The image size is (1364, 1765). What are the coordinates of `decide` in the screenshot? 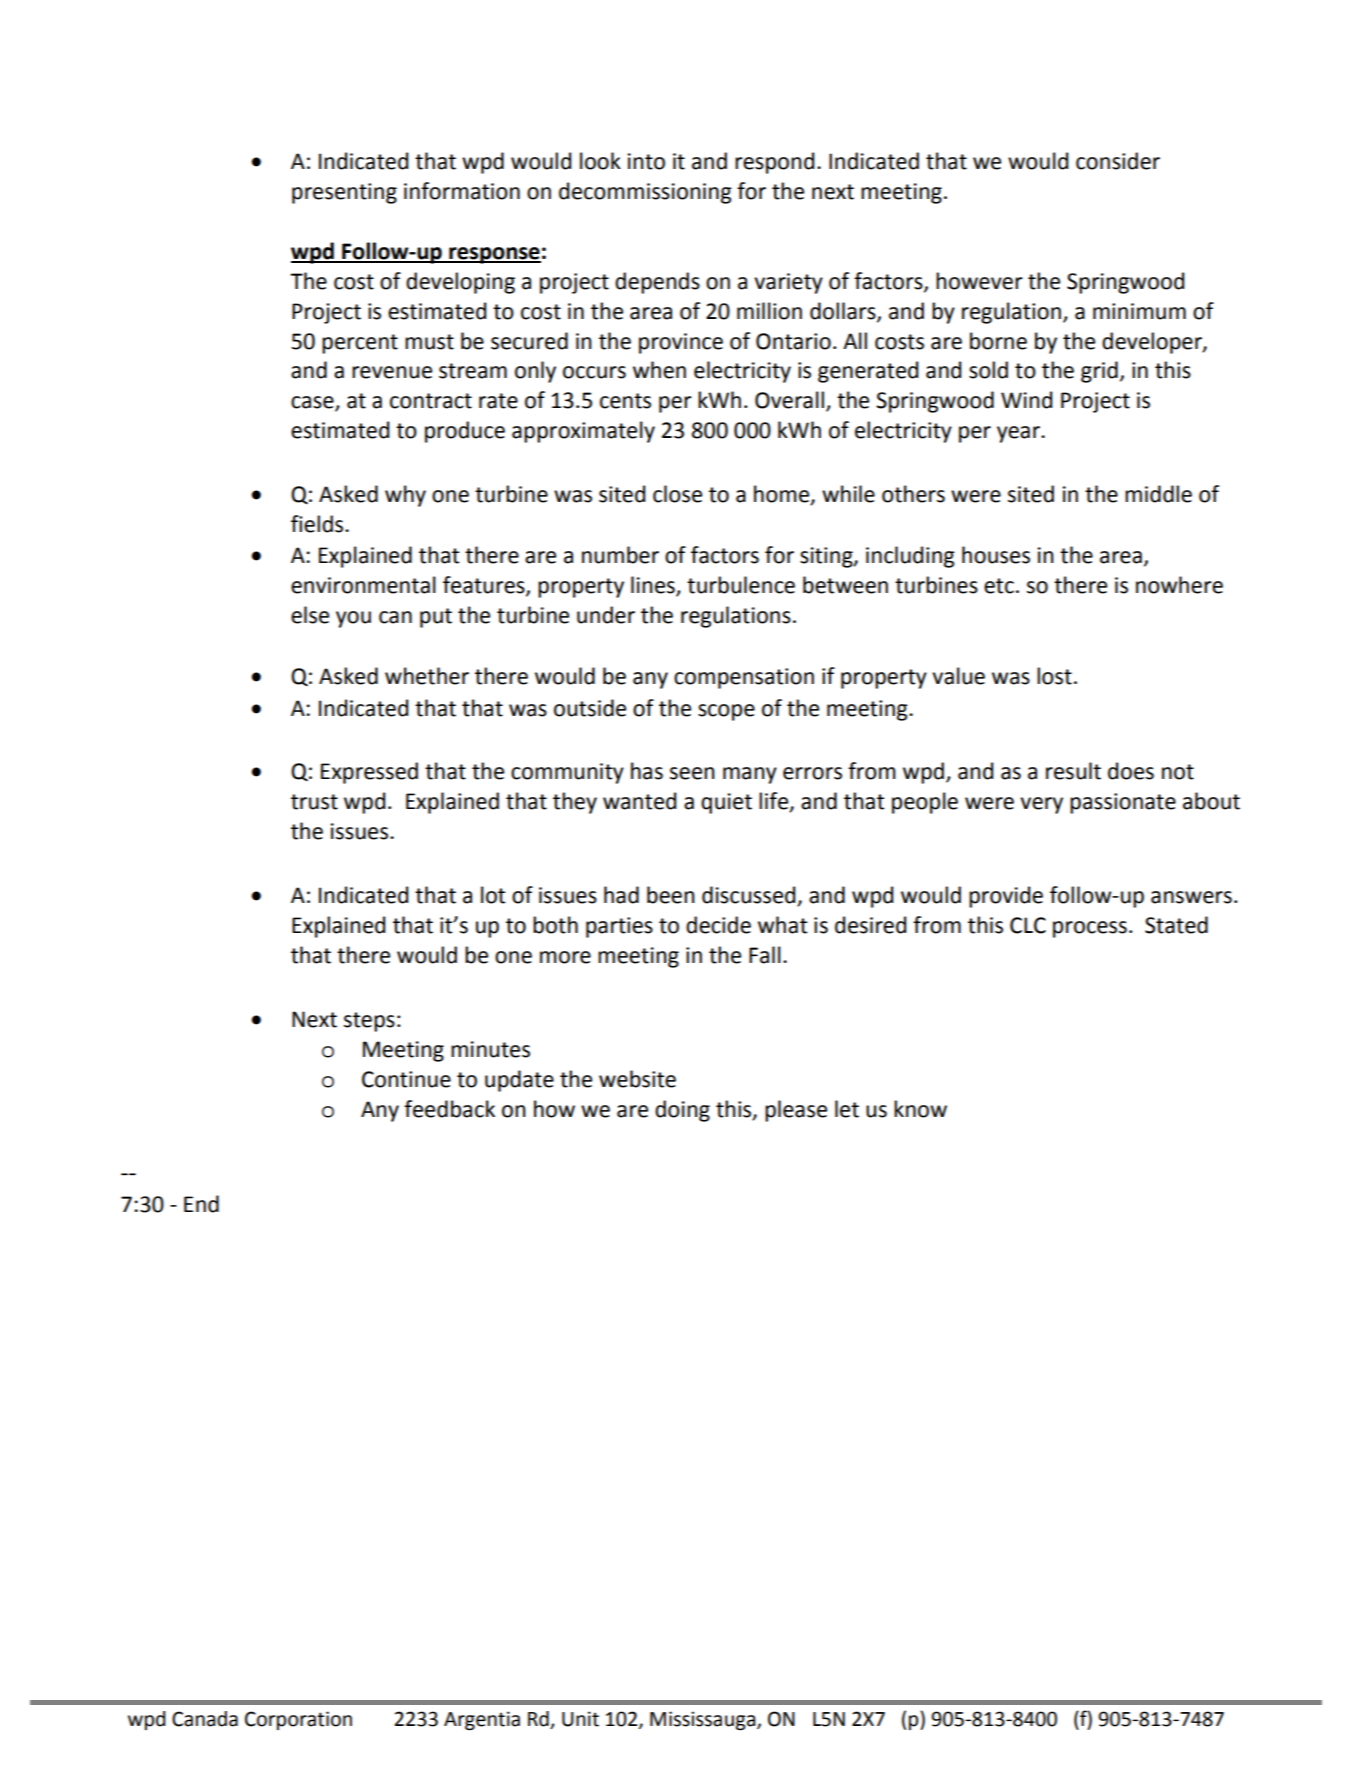 It's located at (718, 925).
